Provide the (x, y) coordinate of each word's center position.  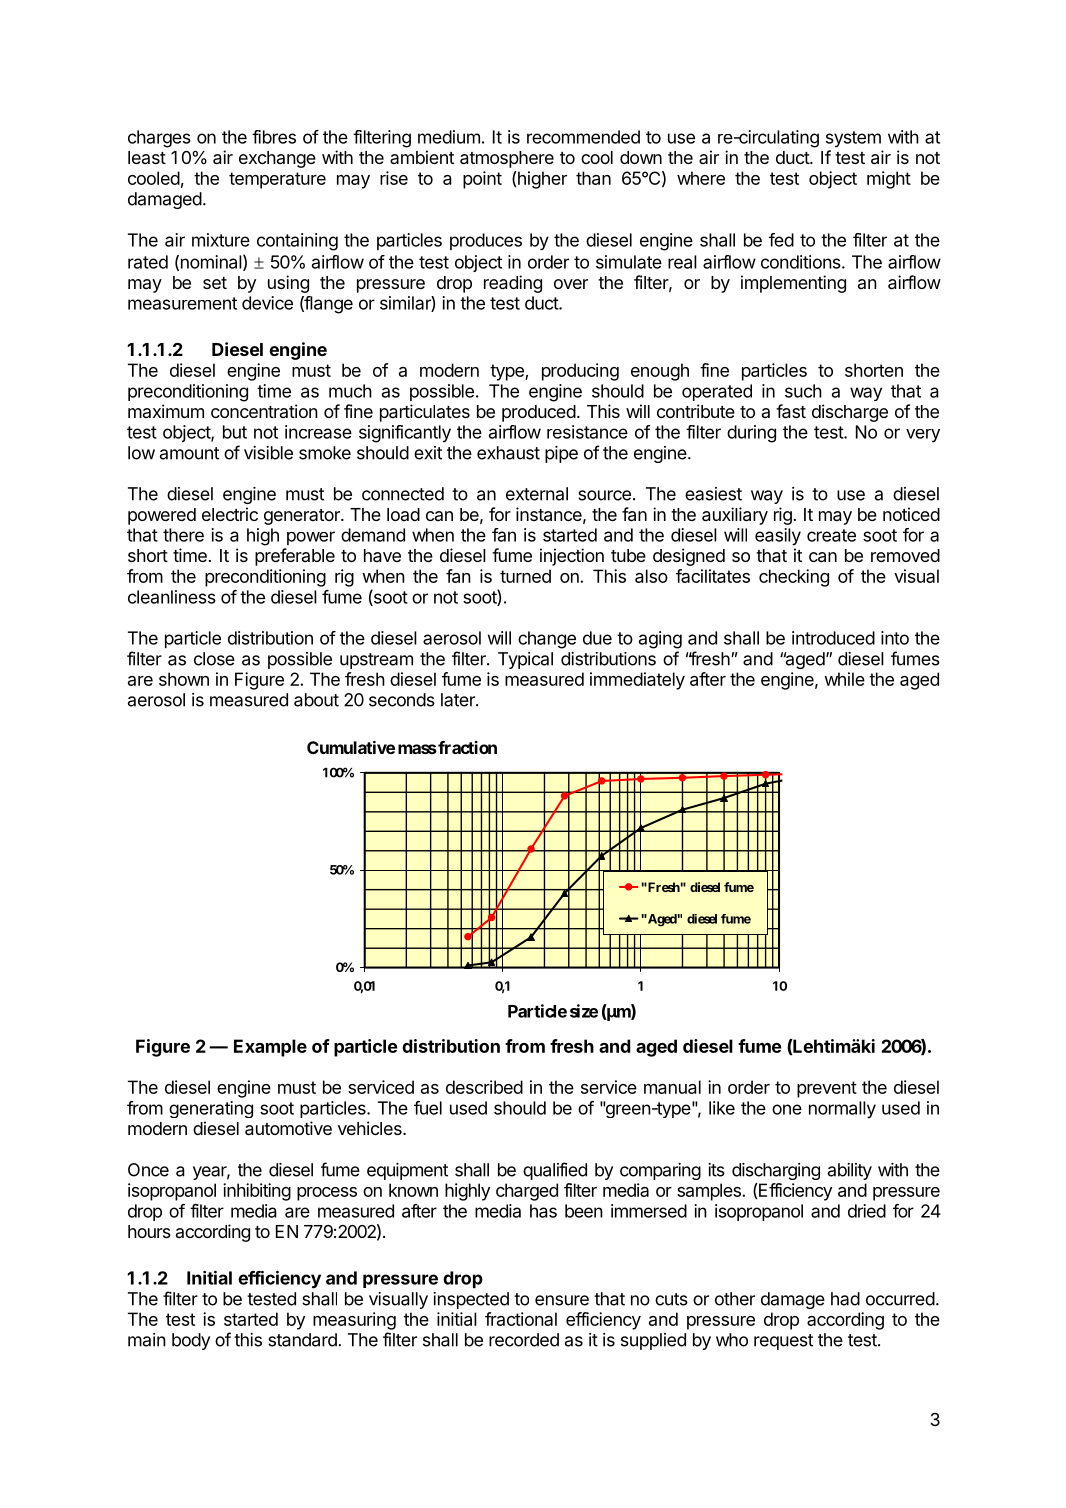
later (459, 700)
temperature (277, 180)
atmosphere (507, 159)
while (844, 679)
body (191, 1341)
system (853, 139)
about (316, 700)
